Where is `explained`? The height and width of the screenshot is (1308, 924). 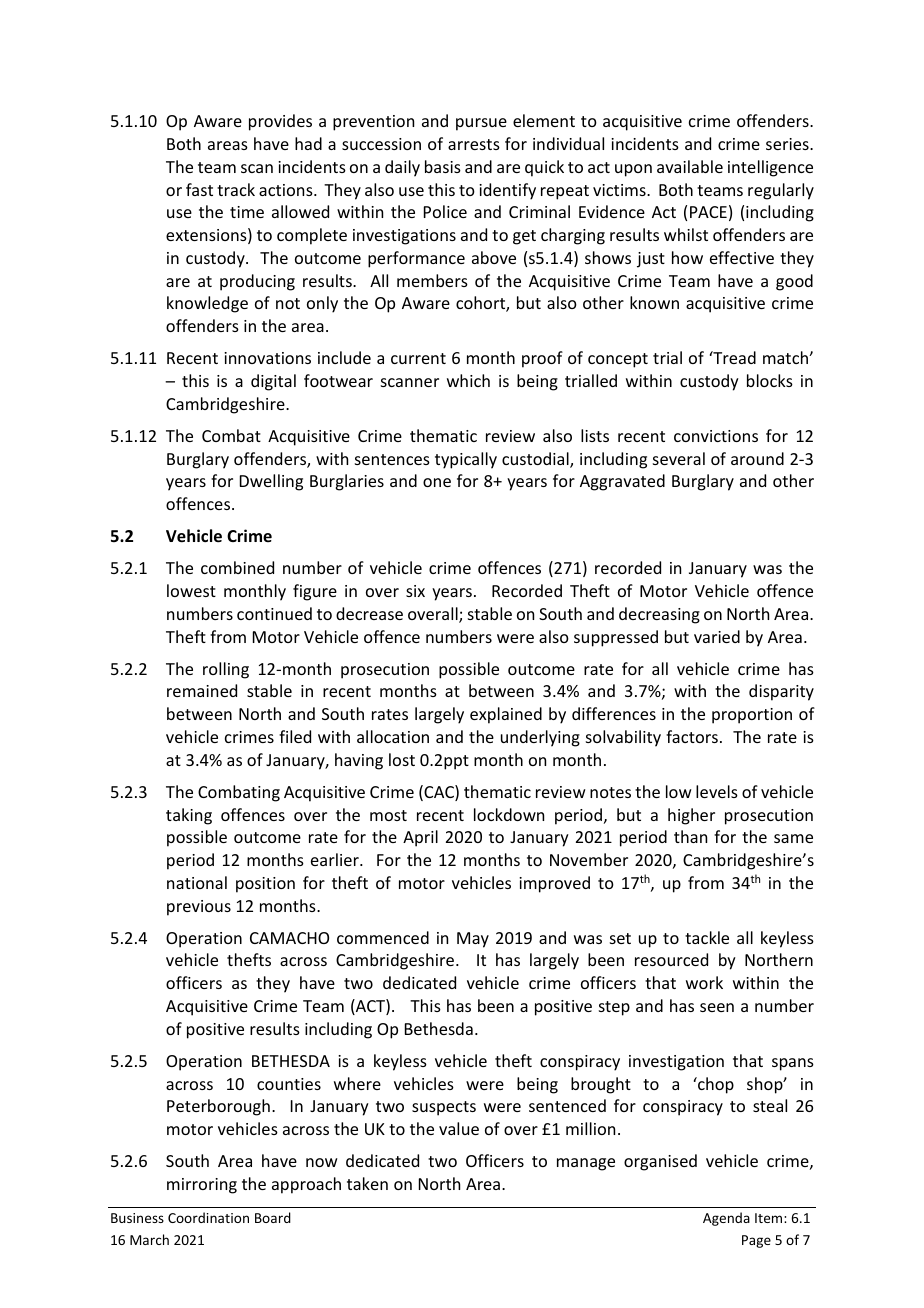 explained is located at coordinates (506, 715).
